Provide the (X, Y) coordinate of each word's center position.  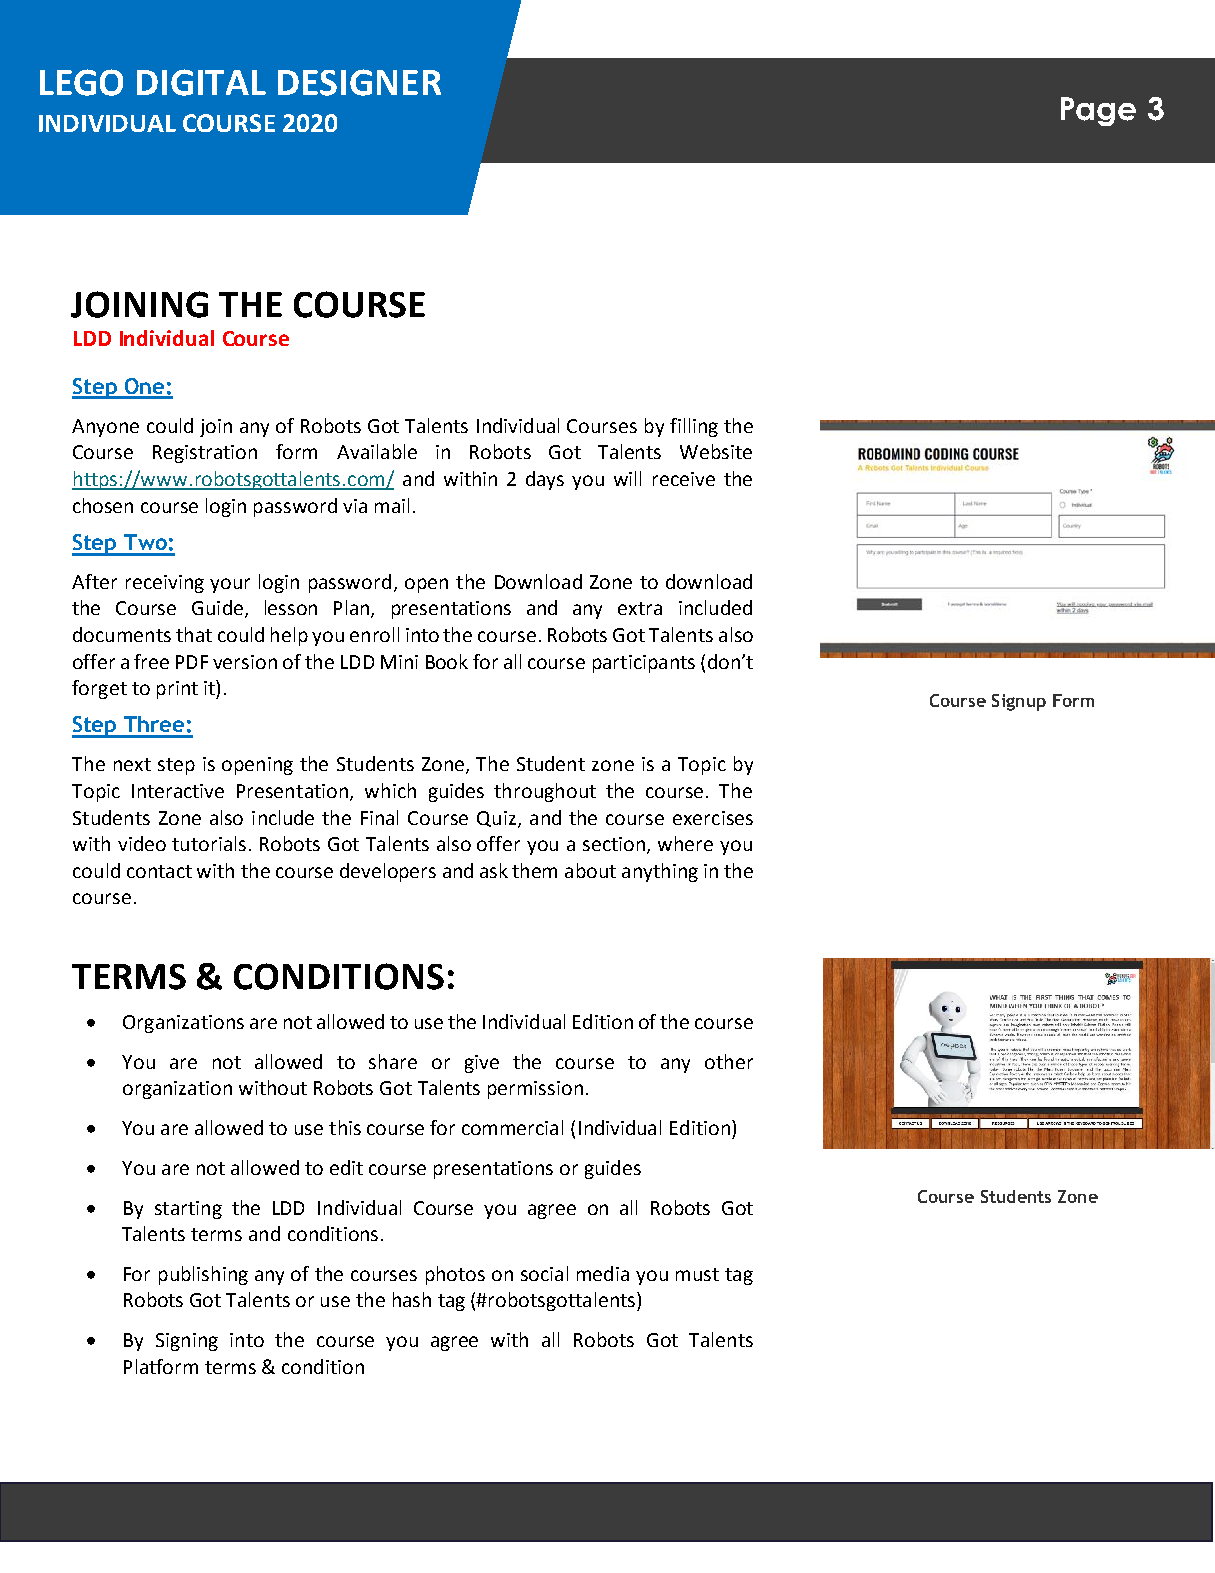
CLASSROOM (107, 123)
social (544, 1273)
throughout (545, 792)
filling (694, 427)
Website (716, 451)
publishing (203, 1275)
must (697, 1274)
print (177, 690)
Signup (1019, 702)
